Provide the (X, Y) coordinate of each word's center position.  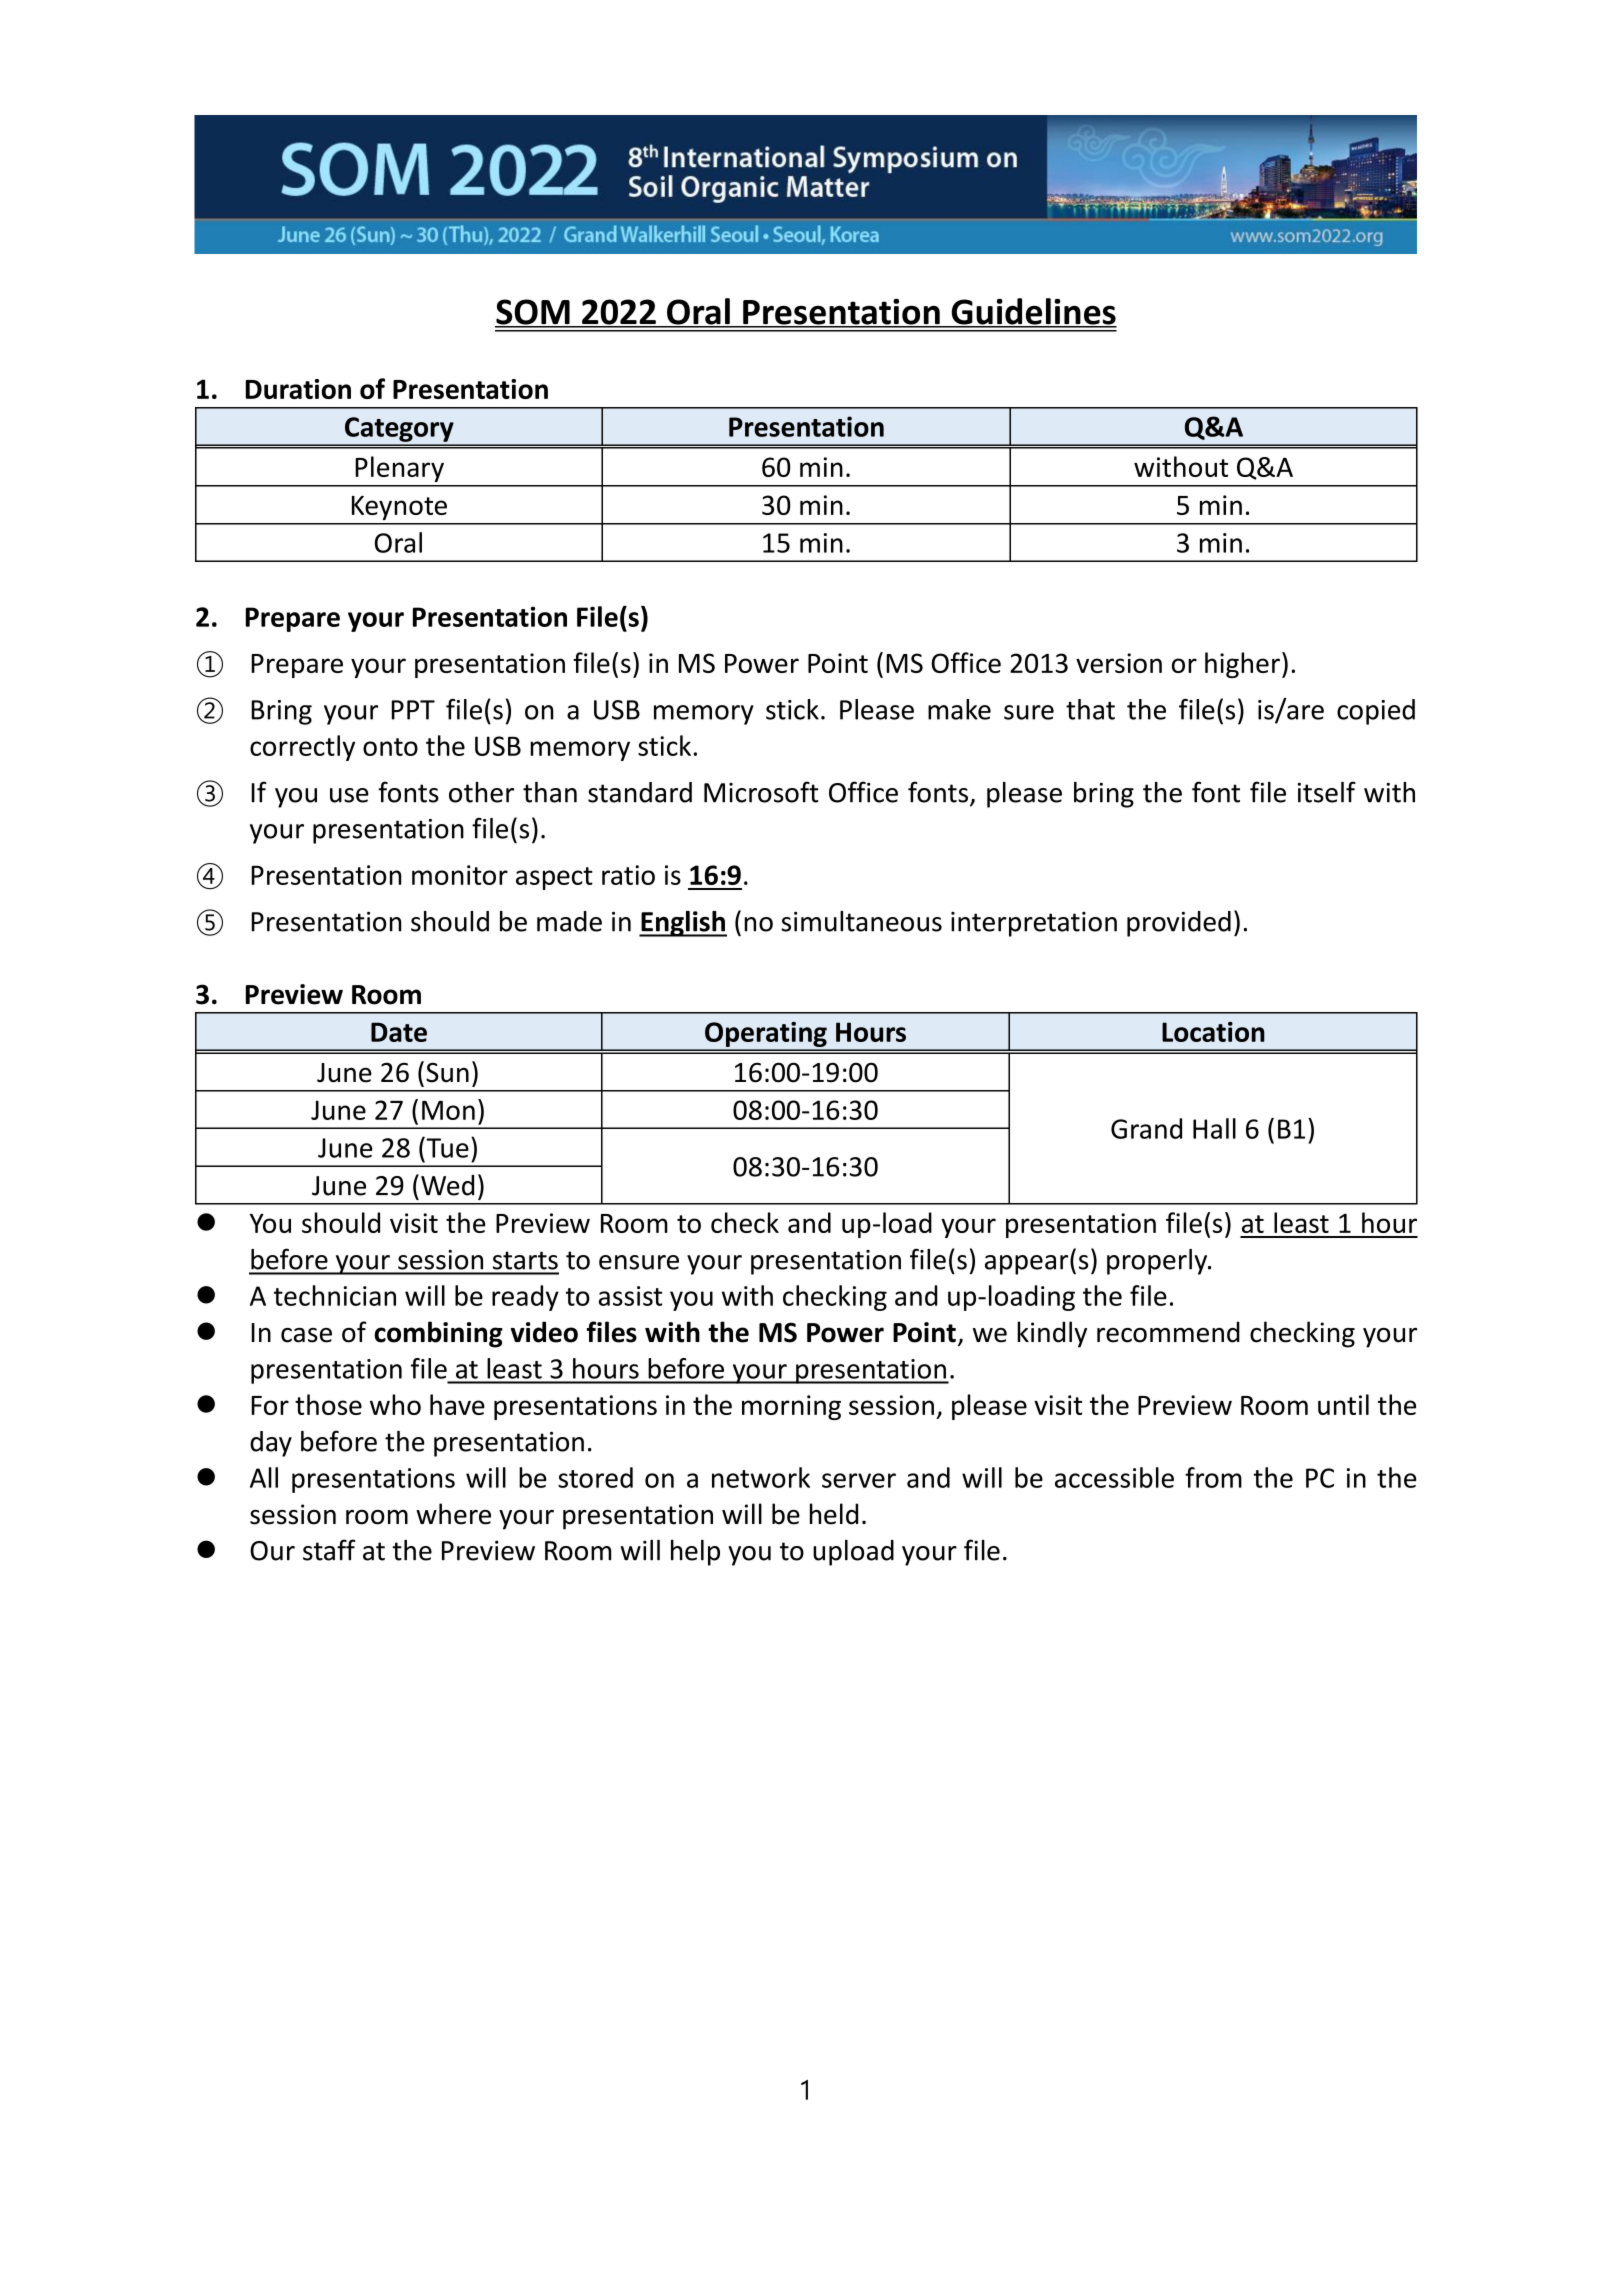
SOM (533, 313)
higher (1242, 665)
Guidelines (1033, 312)
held (834, 1514)
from (1213, 1477)
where (453, 1514)
